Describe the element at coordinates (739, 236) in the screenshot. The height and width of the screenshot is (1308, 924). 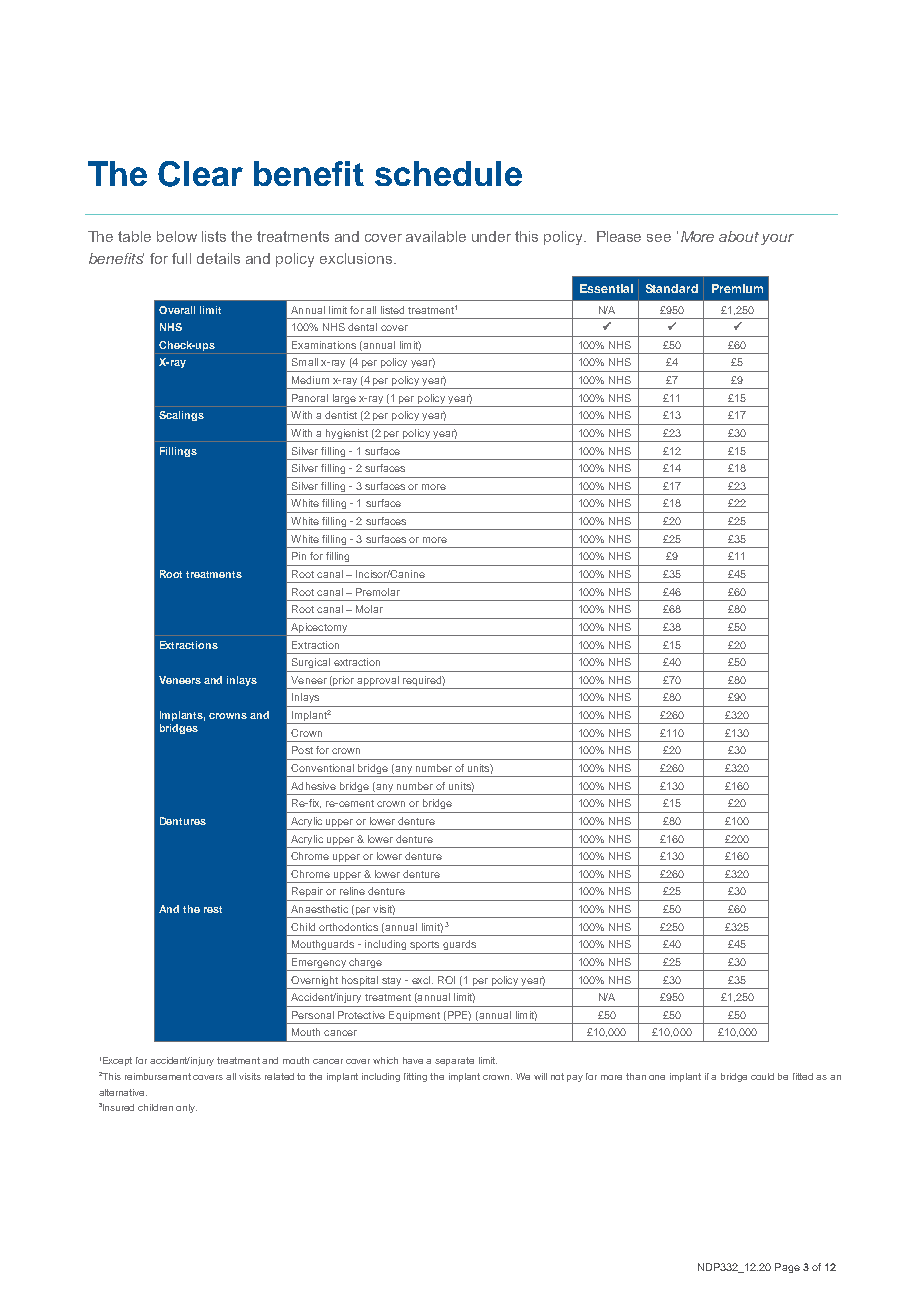
I see `about` at that location.
